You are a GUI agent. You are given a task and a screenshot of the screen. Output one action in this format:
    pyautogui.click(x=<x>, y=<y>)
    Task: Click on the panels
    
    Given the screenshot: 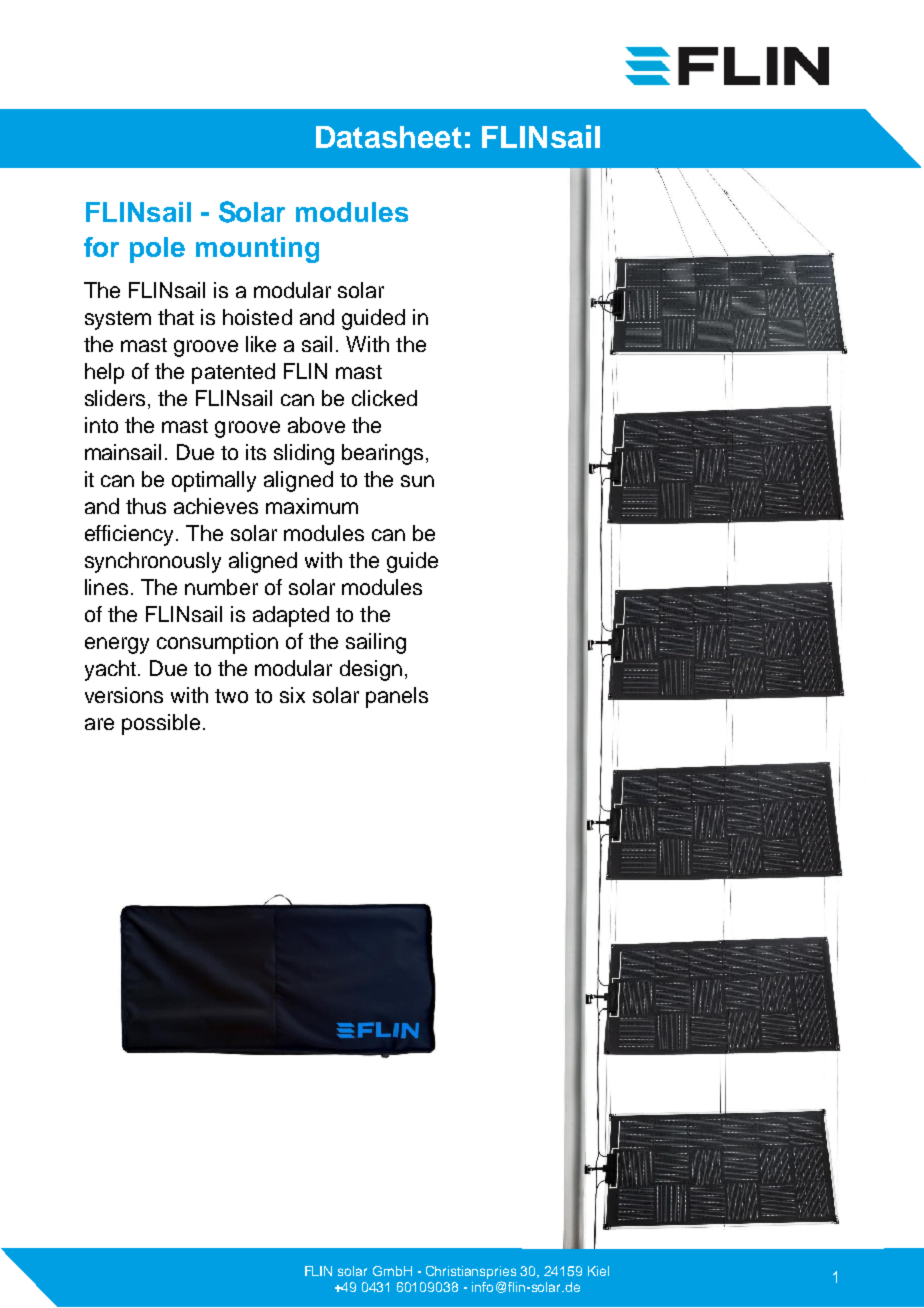 What is the action you would take?
    pyautogui.click(x=397, y=697)
